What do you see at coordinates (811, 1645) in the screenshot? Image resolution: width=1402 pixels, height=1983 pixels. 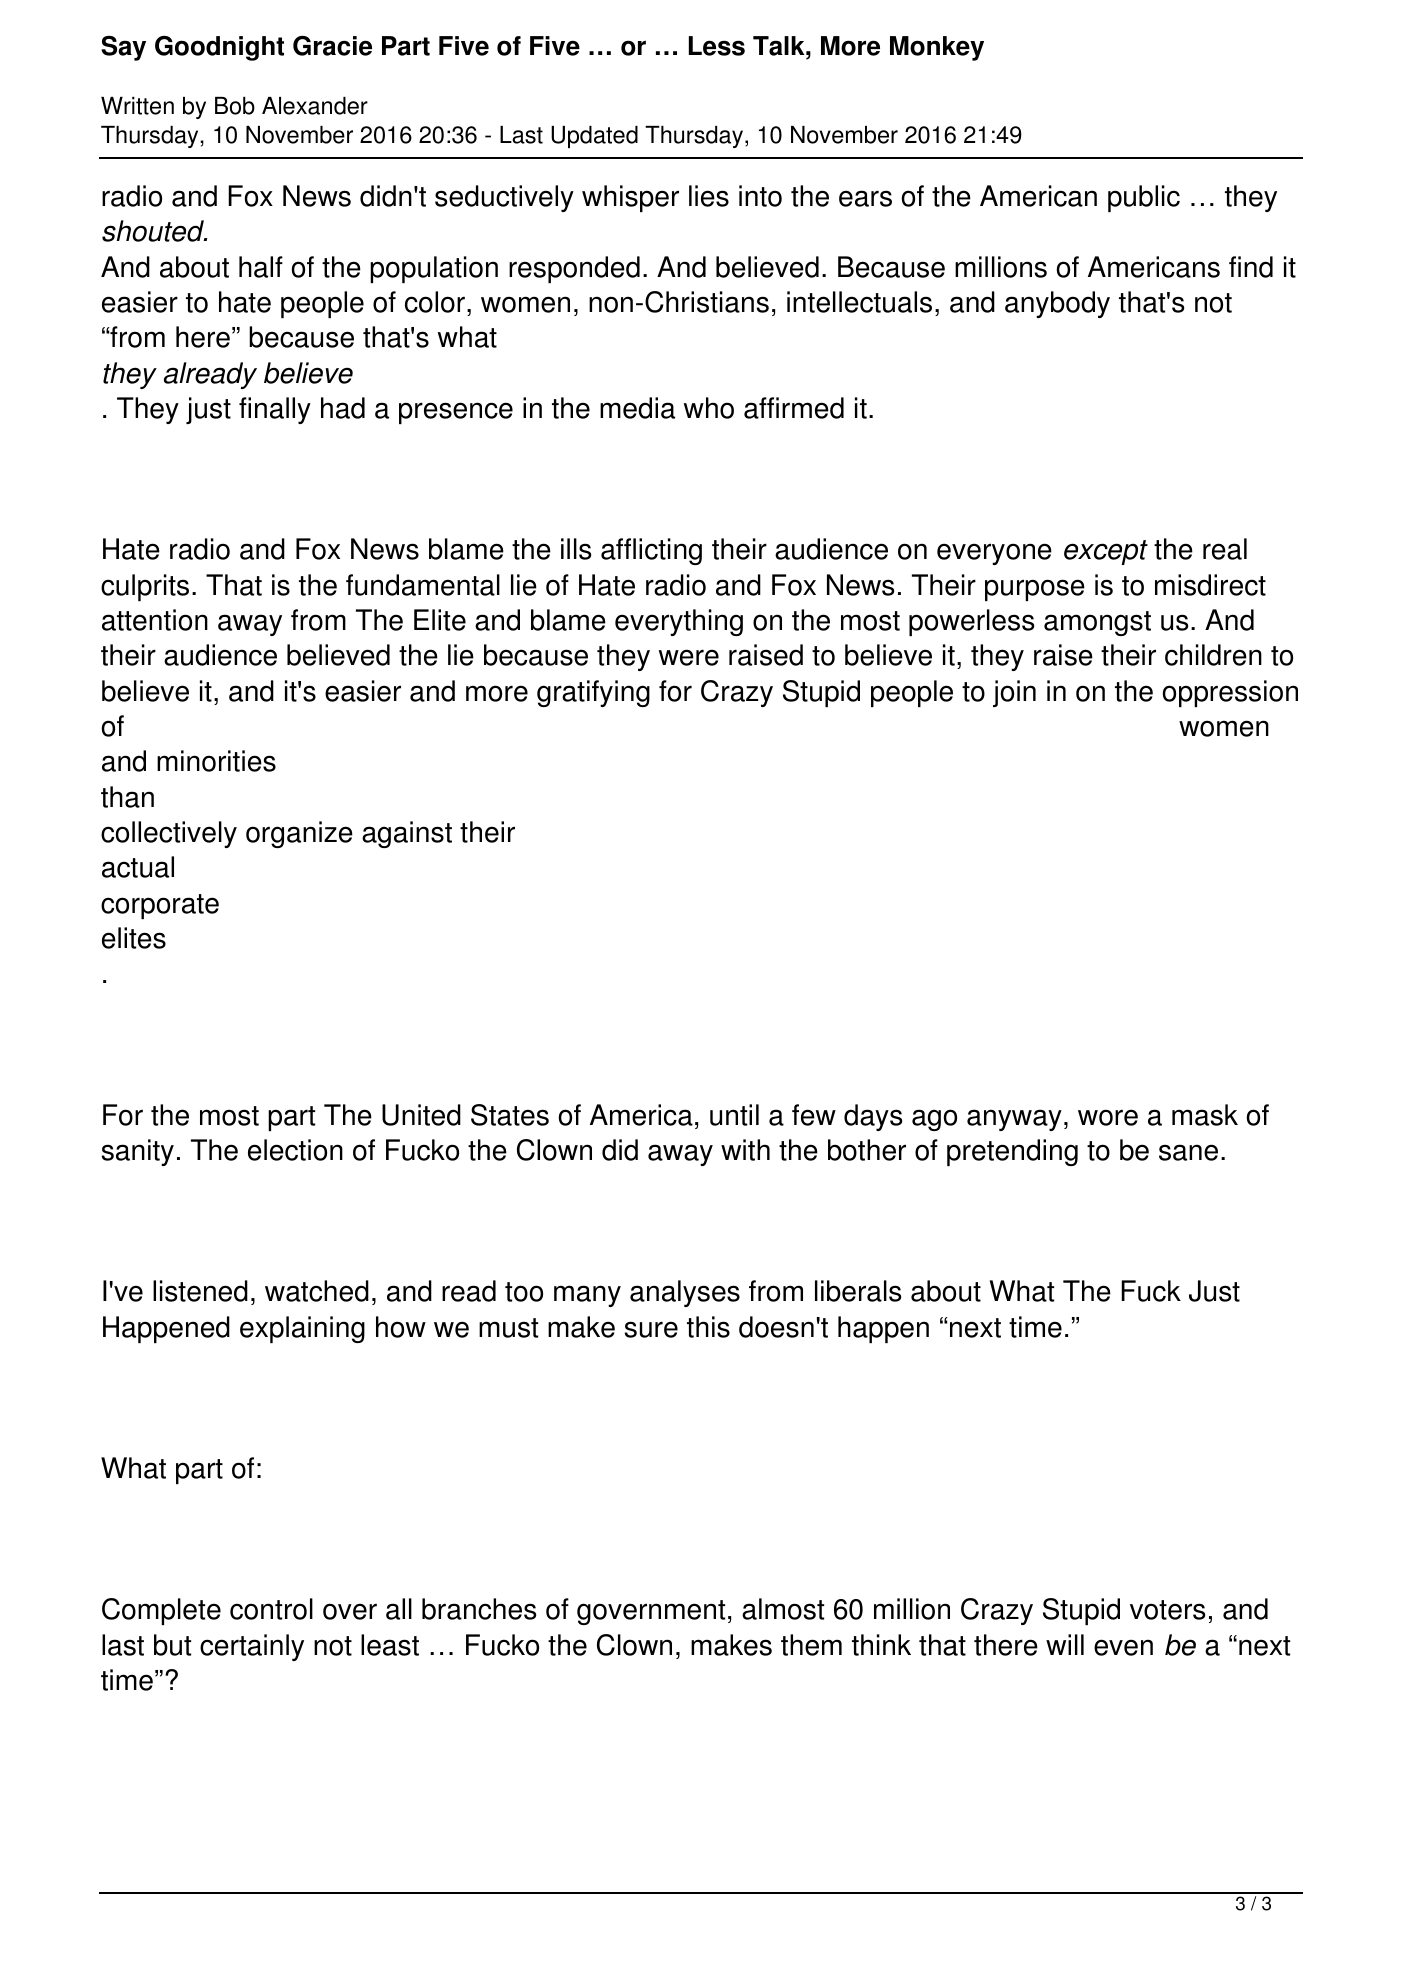 I see `them` at bounding box center [811, 1645].
